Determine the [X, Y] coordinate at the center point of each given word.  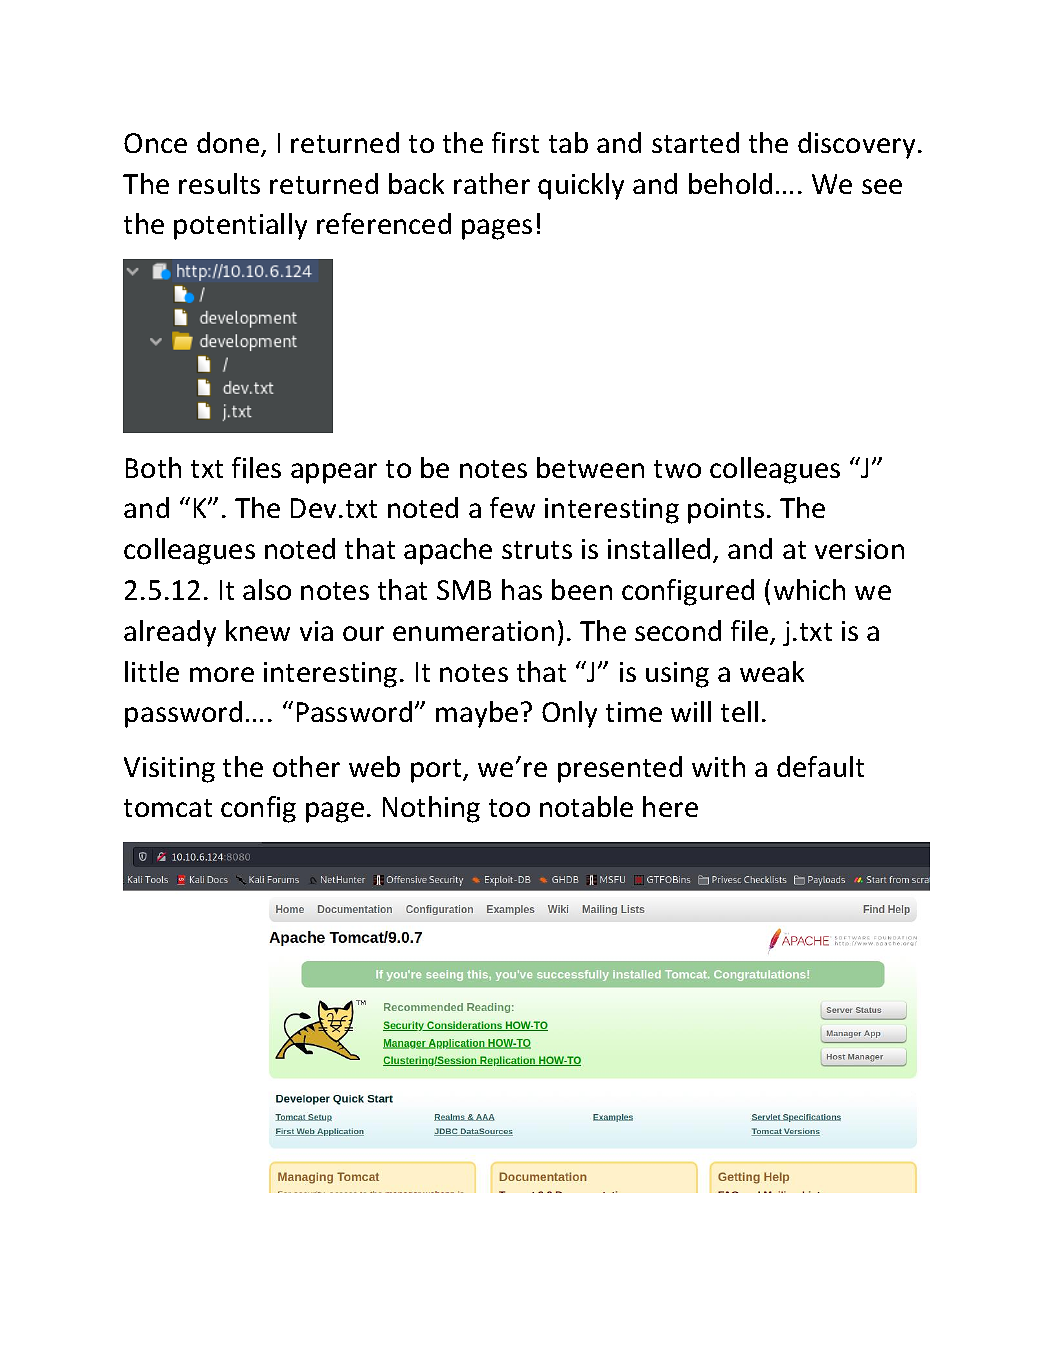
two [677, 469]
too [509, 808]
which [809, 589]
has [522, 589]
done [228, 142]
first [515, 142]
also [267, 589]
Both [153, 467]
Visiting [169, 770]
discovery [856, 145]
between [590, 467]
